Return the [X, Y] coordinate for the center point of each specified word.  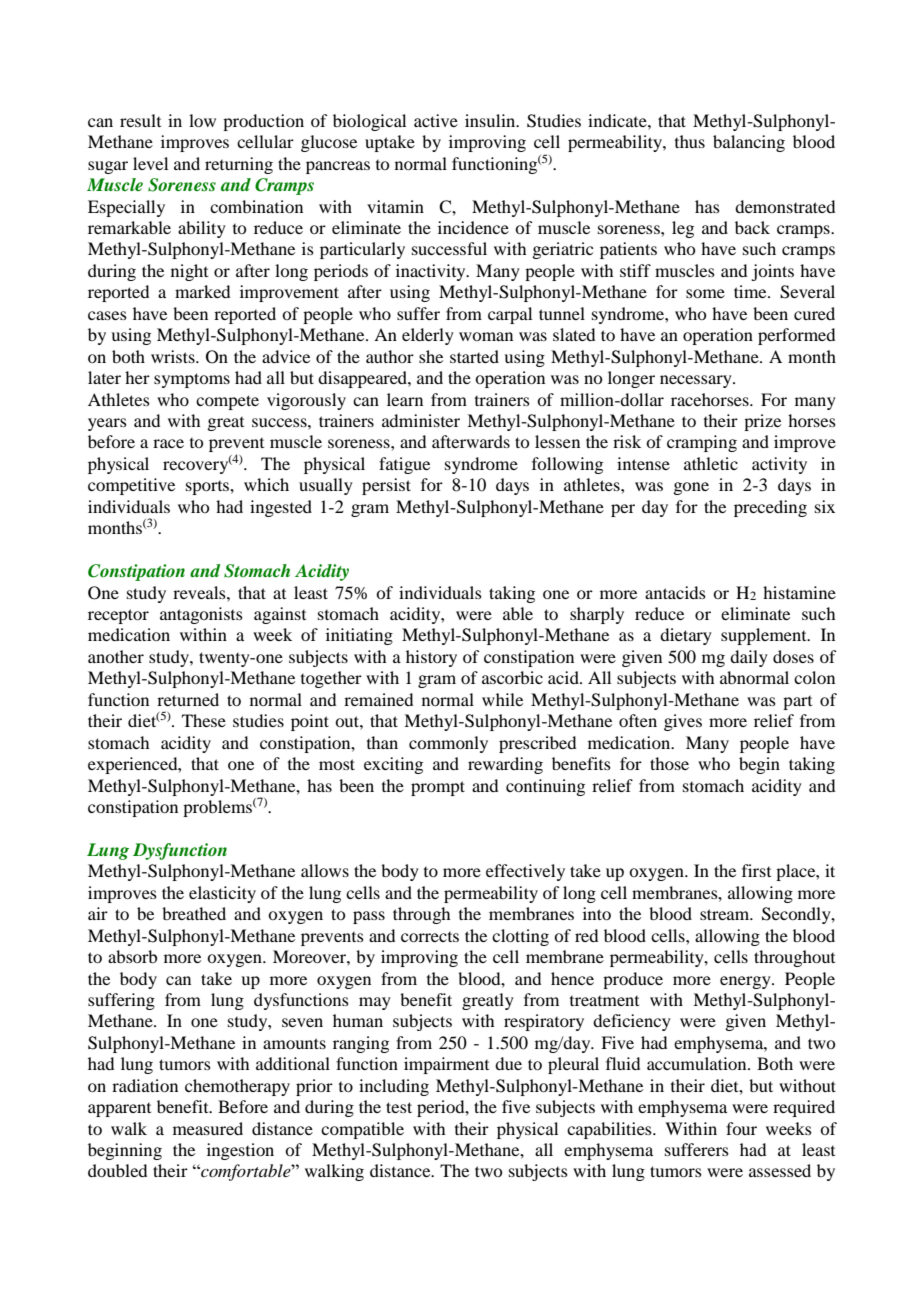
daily [749, 658]
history [431, 658]
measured [208, 1128]
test [399, 1107]
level [150, 163]
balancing [749, 143]
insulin [491, 120]
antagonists [201, 615]
